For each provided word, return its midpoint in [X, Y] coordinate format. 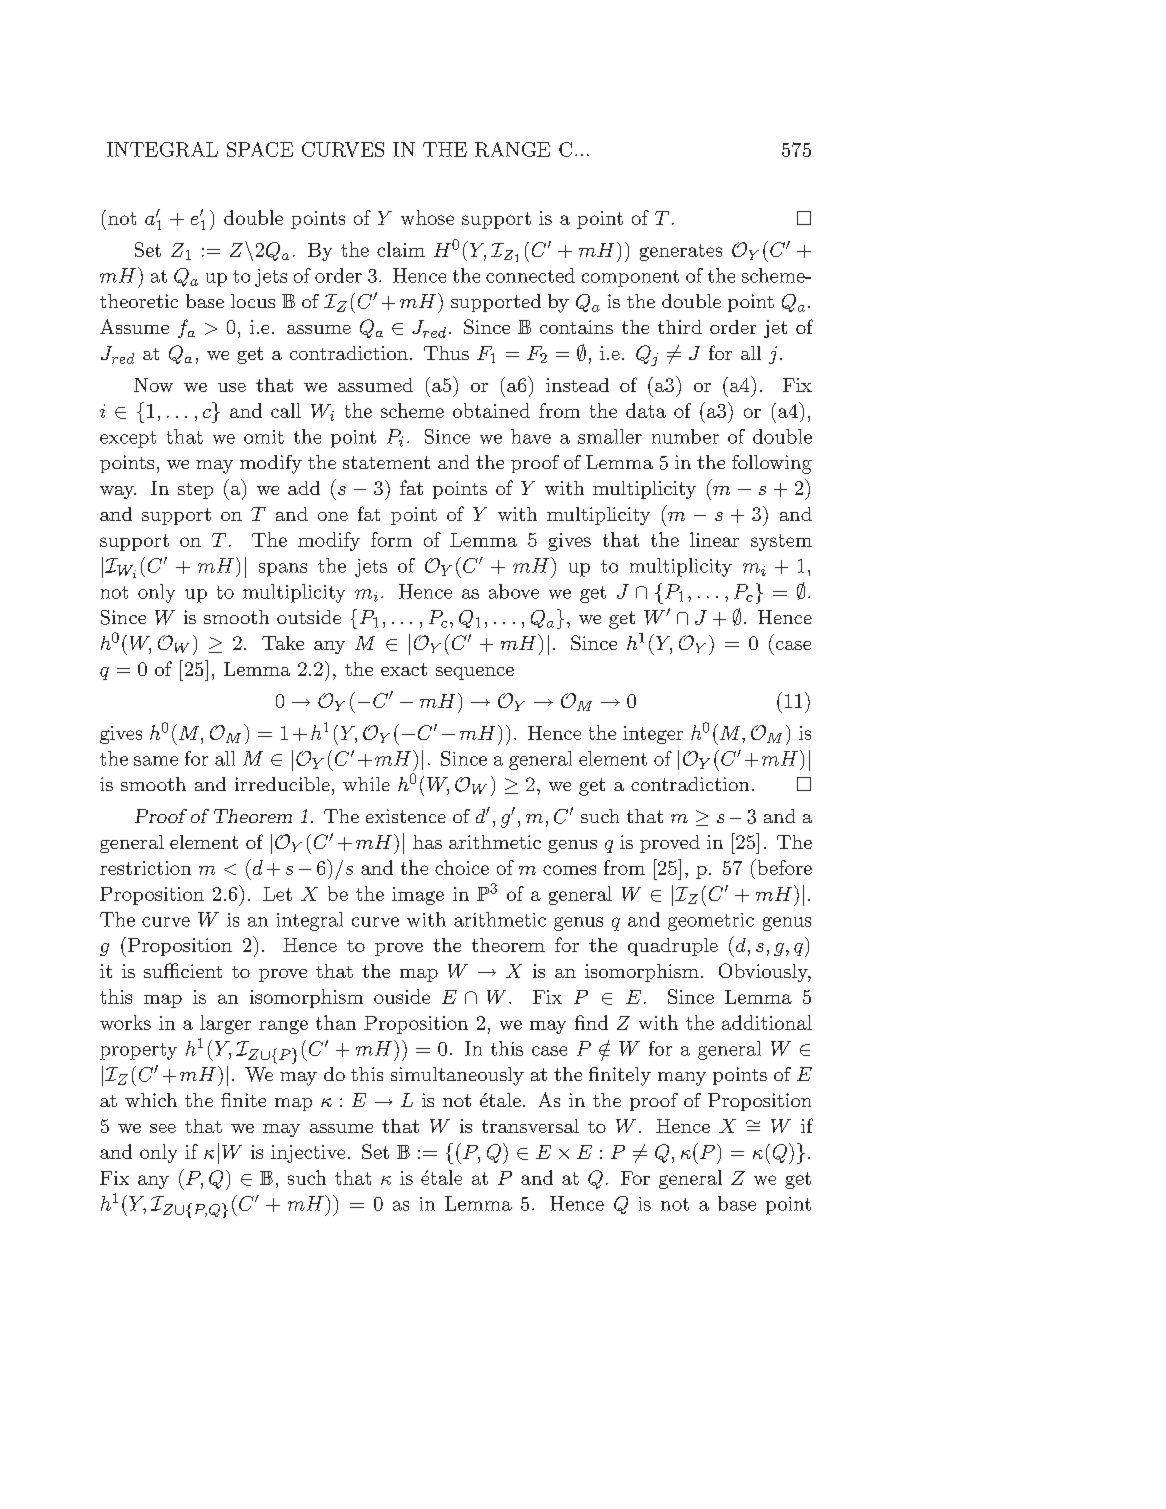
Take [283, 643]
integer [653, 735]
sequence [475, 673]
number [685, 436]
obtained [491, 410]
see [163, 1128]
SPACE [260, 149]
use [232, 387]
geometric [711, 922]
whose [427, 217]
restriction [145, 868]
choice [462, 867]
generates [681, 252]
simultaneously [457, 1076]
